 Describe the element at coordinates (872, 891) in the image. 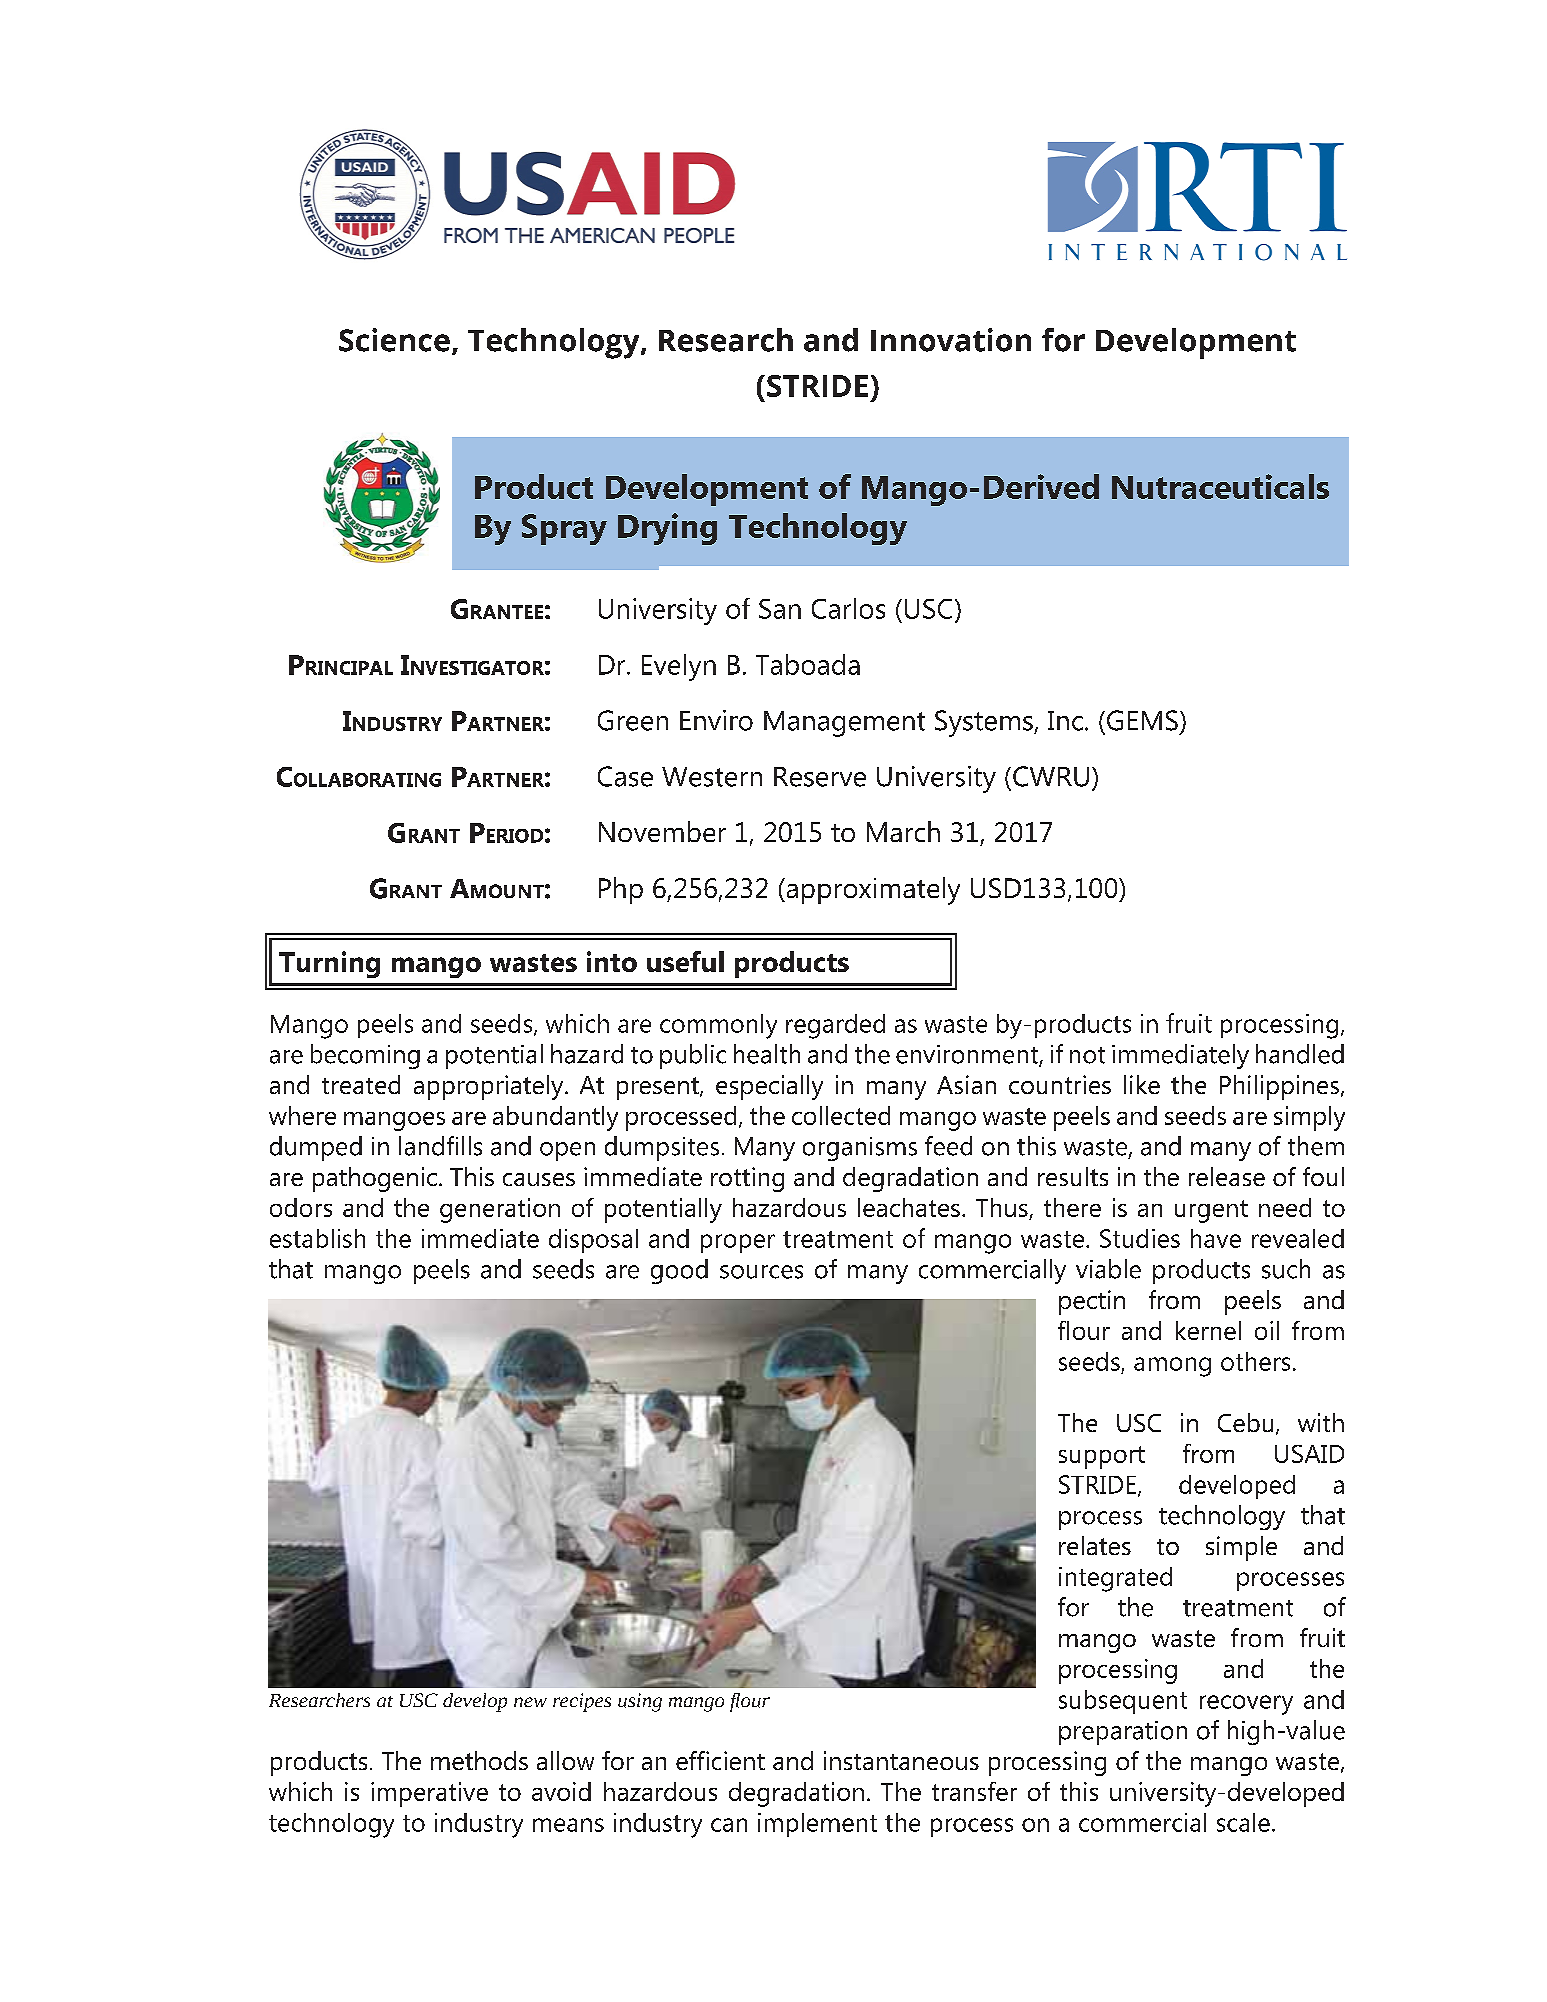

I see `approximately` at that location.
